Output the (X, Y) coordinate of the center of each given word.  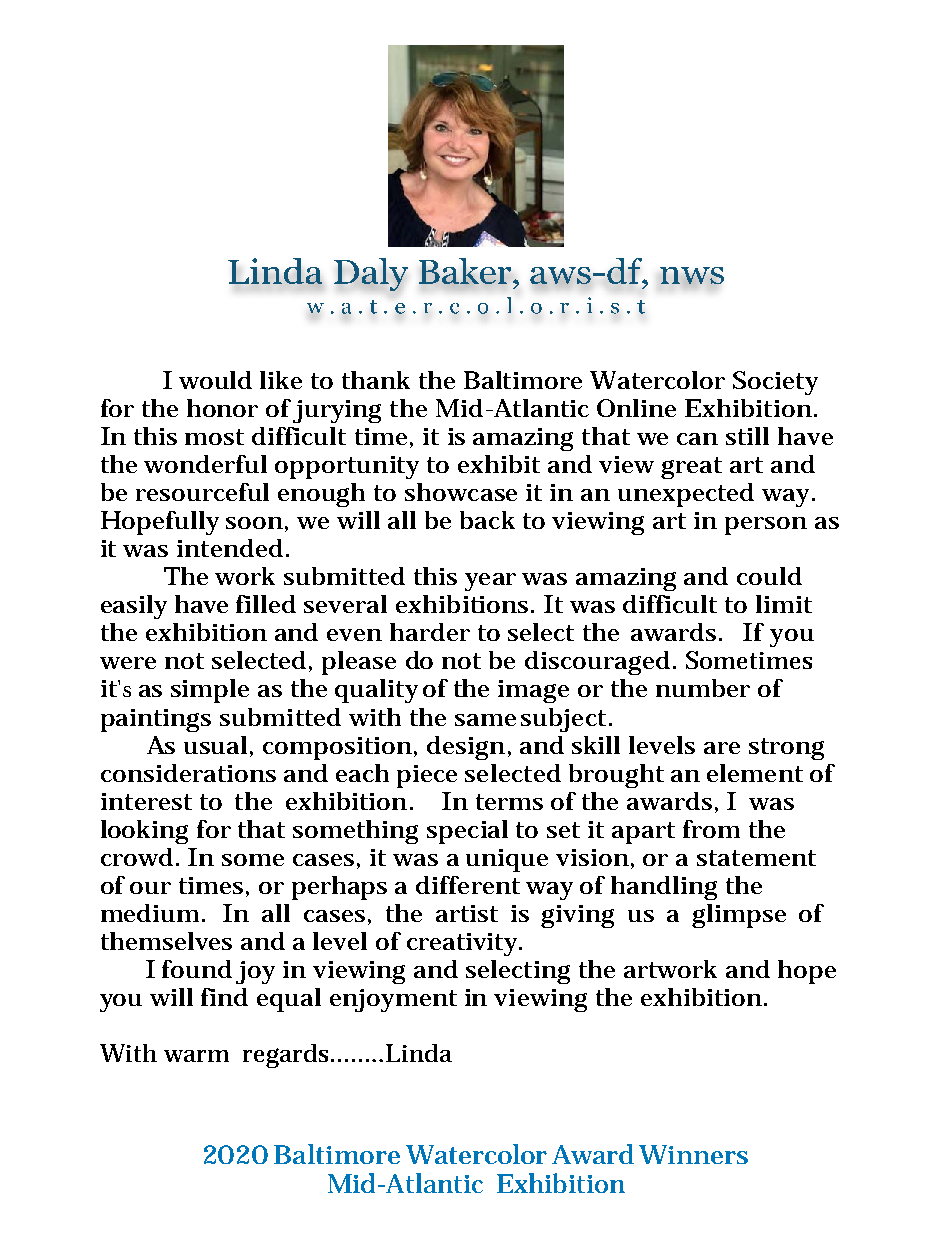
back (487, 520)
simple (210, 691)
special (467, 832)
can (697, 439)
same (485, 720)
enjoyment (393, 1000)
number (703, 688)
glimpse (739, 916)
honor (222, 408)
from (711, 829)
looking (144, 832)
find (224, 997)
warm (196, 1056)
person (766, 526)
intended (232, 548)
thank (376, 380)
